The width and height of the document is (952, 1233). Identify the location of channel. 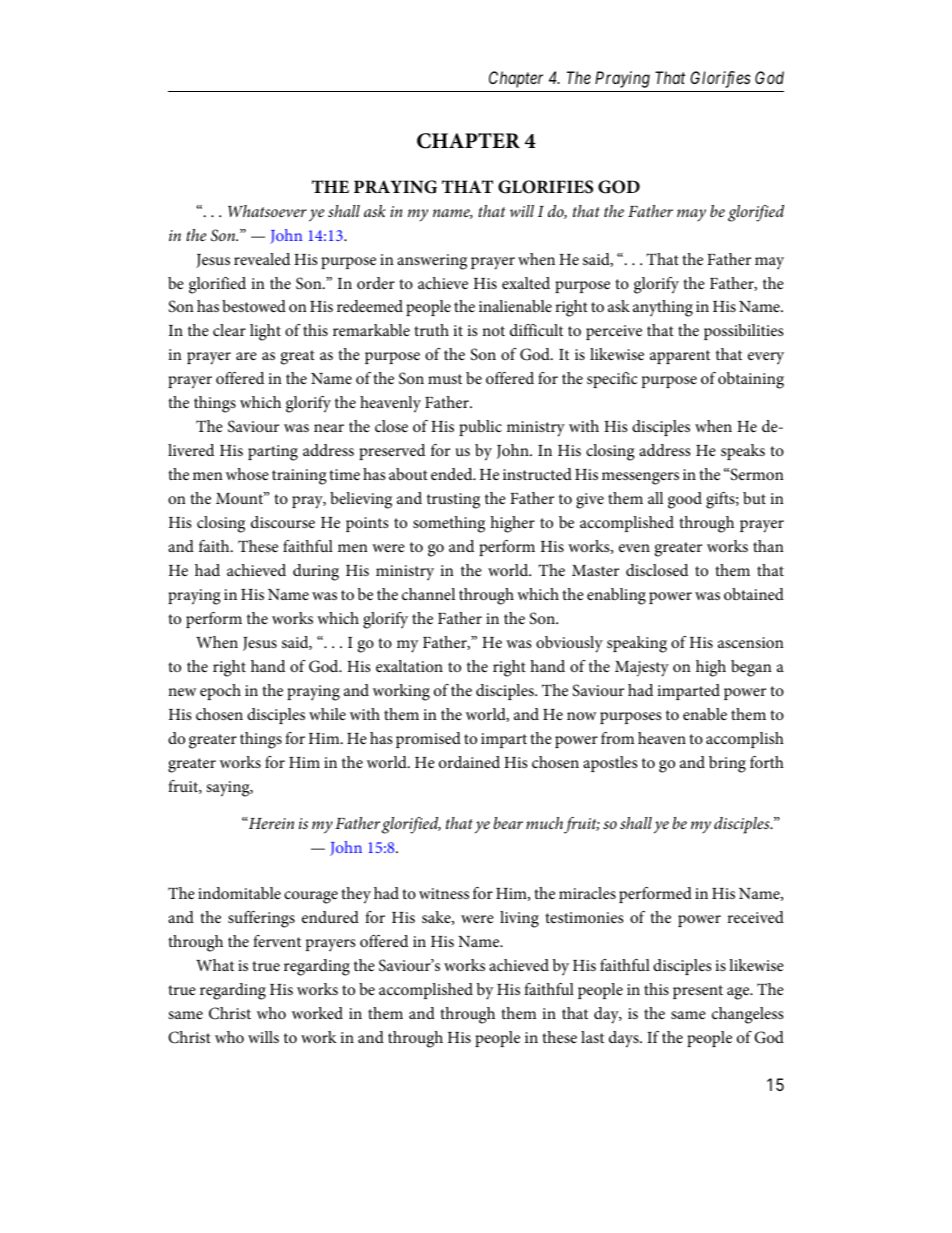
(428, 594).
